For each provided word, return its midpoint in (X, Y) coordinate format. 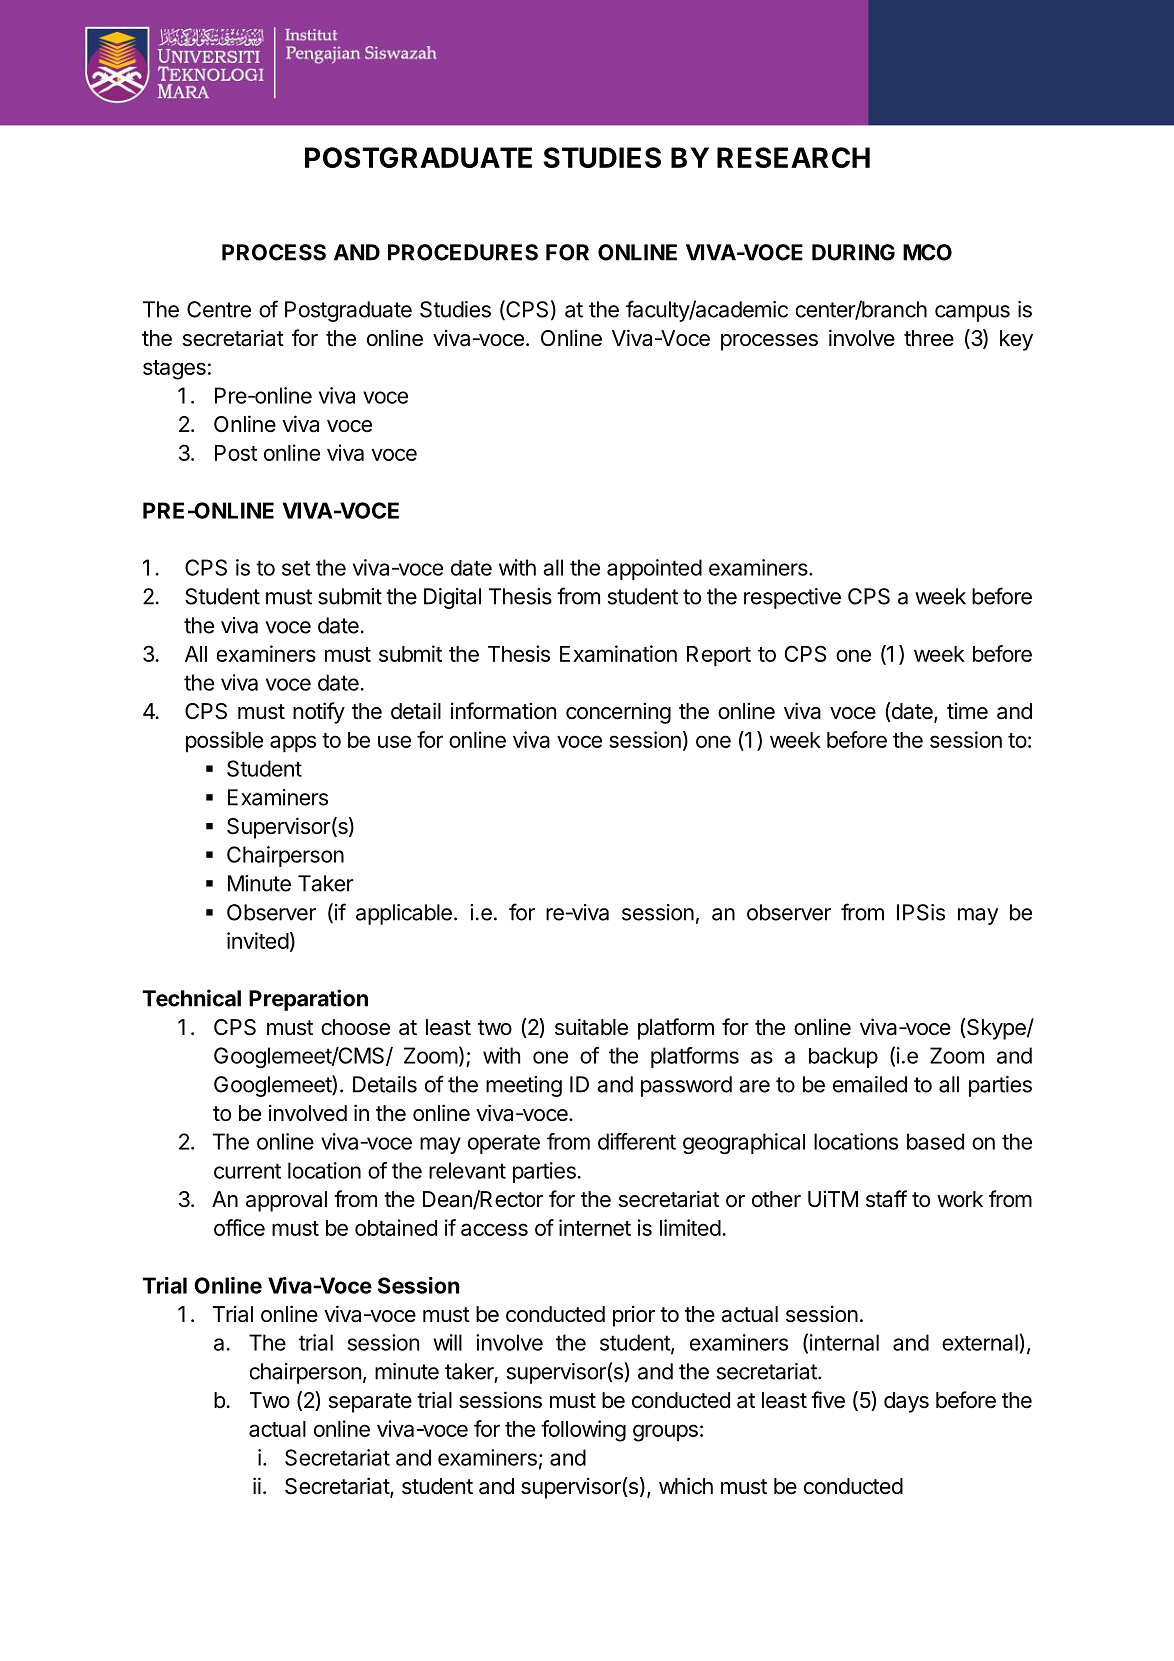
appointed (654, 569)
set (296, 568)
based (935, 1141)
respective (792, 598)
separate (370, 1403)
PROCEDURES (463, 252)
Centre (219, 309)
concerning (618, 713)
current (247, 1171)
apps (293, 744)
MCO (927, 252)
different (637, 1141)
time (967, 711)
